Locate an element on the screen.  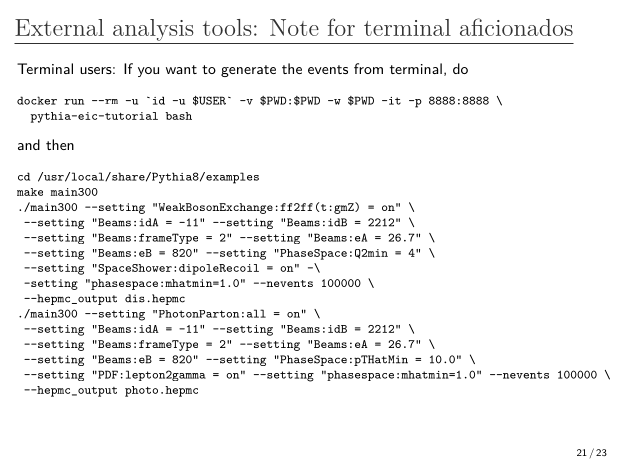
from is located at coordinates (368, 68).
